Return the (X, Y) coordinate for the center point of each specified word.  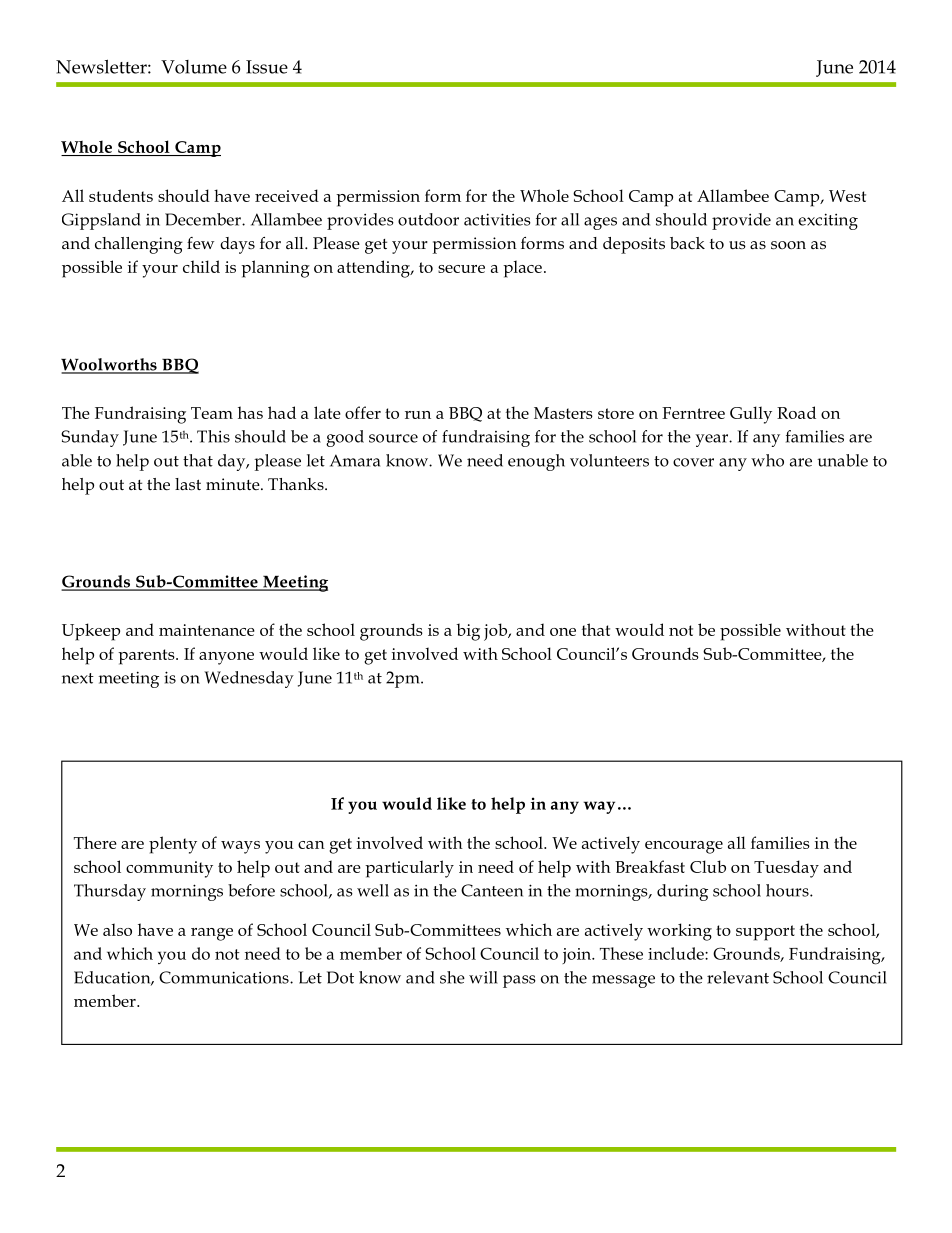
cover (693, 462)
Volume (194, 67)
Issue (267, 67)
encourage (684, 847)
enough (536, 462)
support (765, 933)
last (188, 484)
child (201, 266)
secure (461, 269)
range (212, 934)
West (847, 196)
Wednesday (249, 679)
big (468, 632)
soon (788, 245)
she (452, 977)
